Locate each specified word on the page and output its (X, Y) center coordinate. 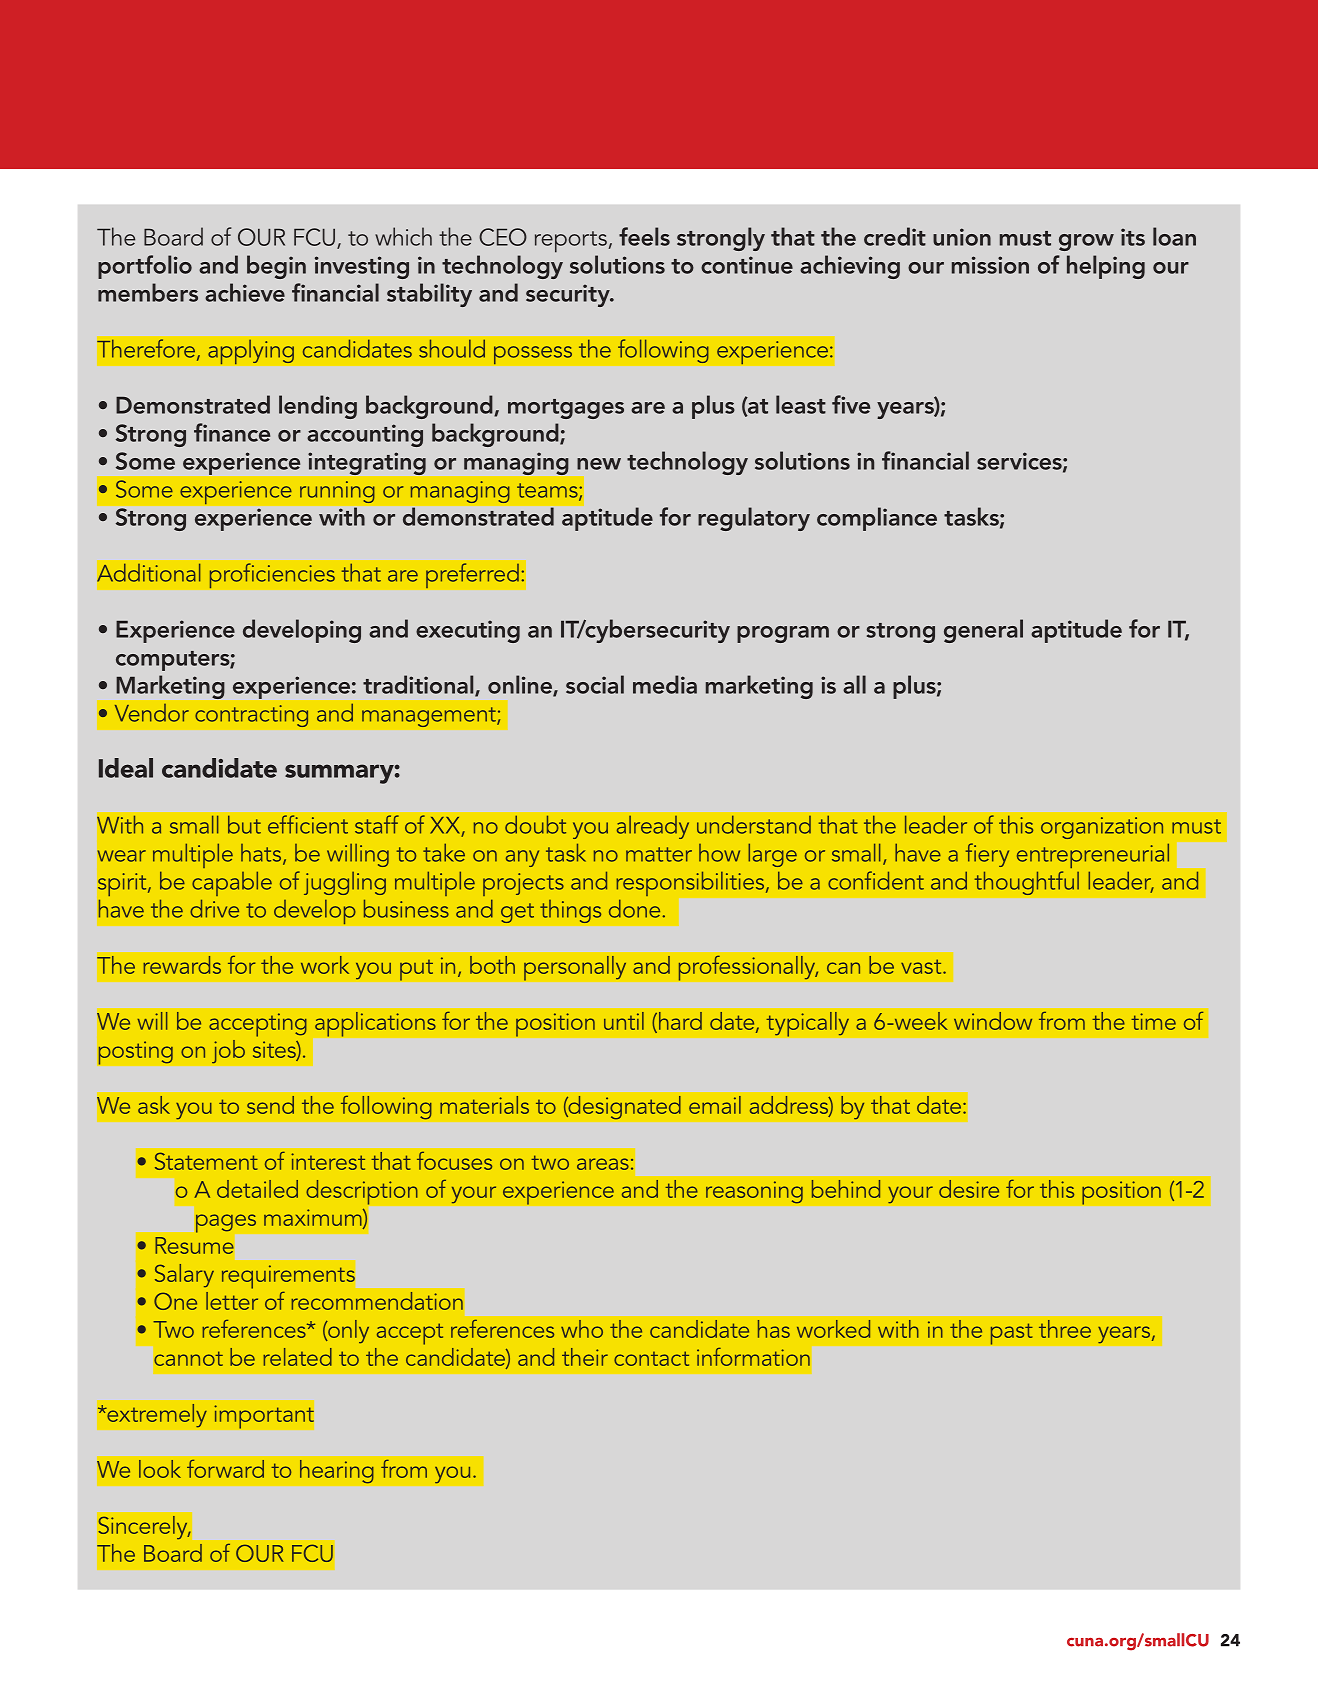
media (665, 684)
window (993, 1021)
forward (225, 1468)
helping (1106, 267)
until (624, 1021)
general (983, 631)
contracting (251, 716)
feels (644, 236)
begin (276, 267)
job (228, 1052)
